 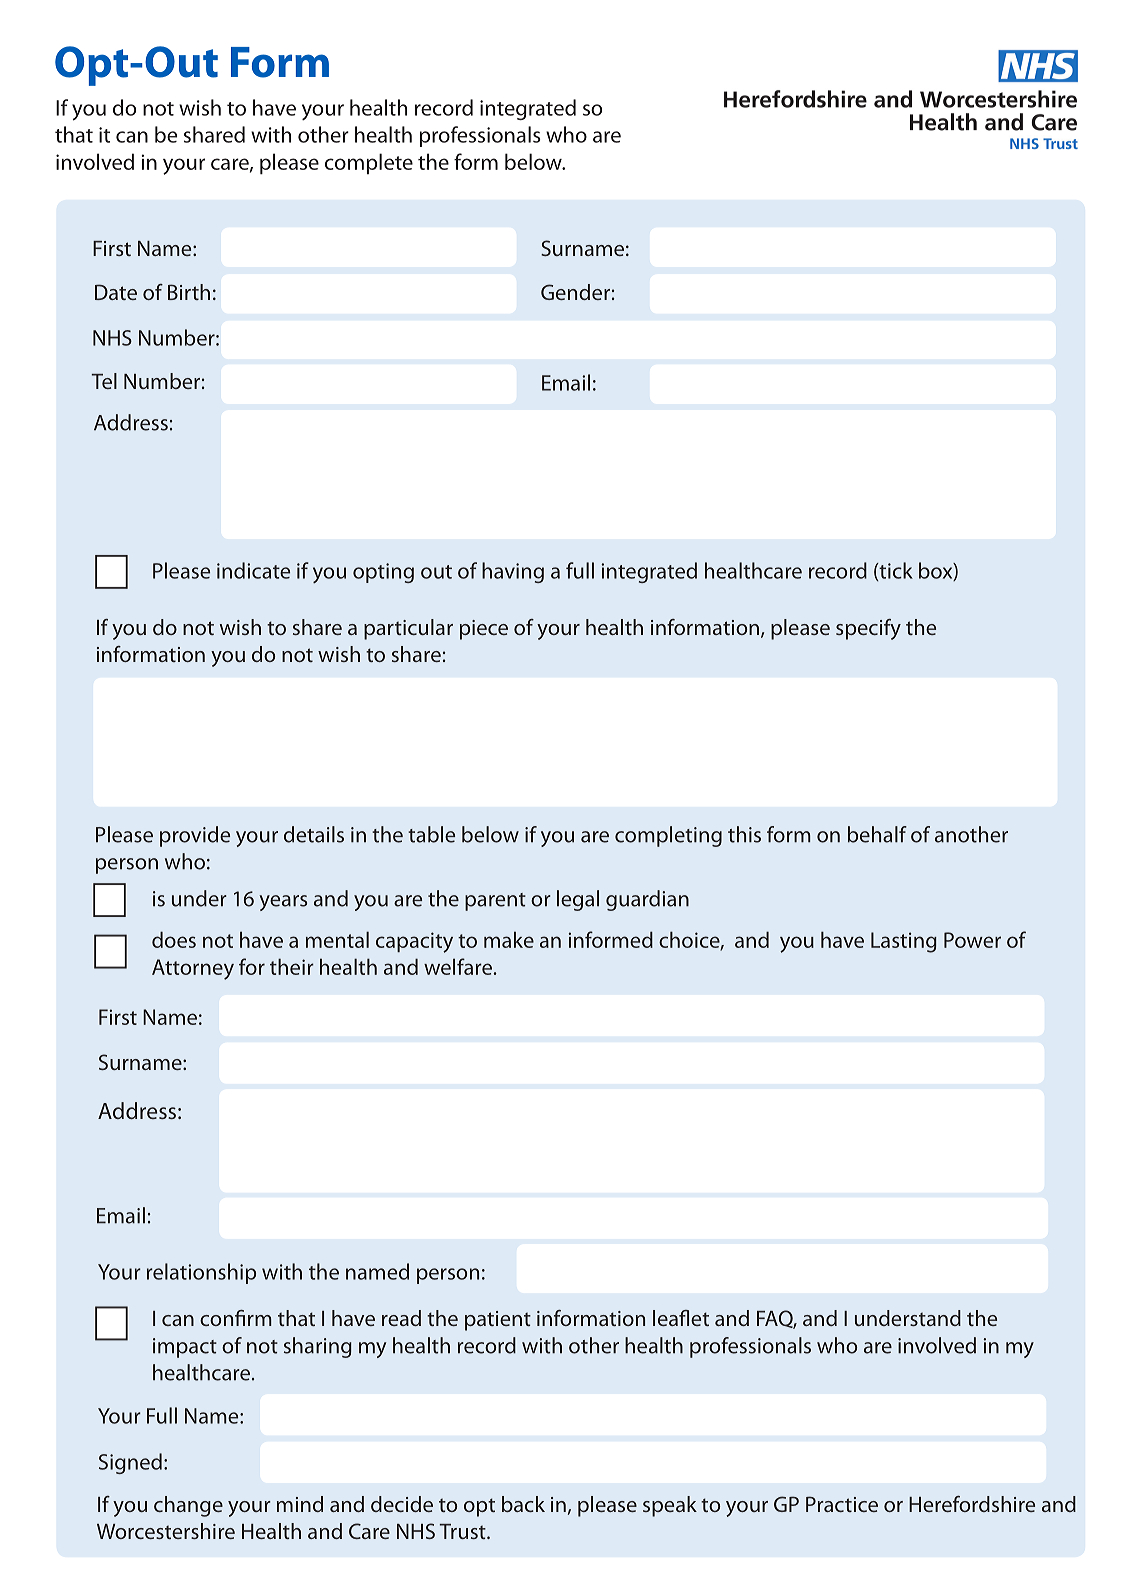 What do you see at coordinates (575, 292) in the document?
I see `Gender` at bounding box center [575, 292].
